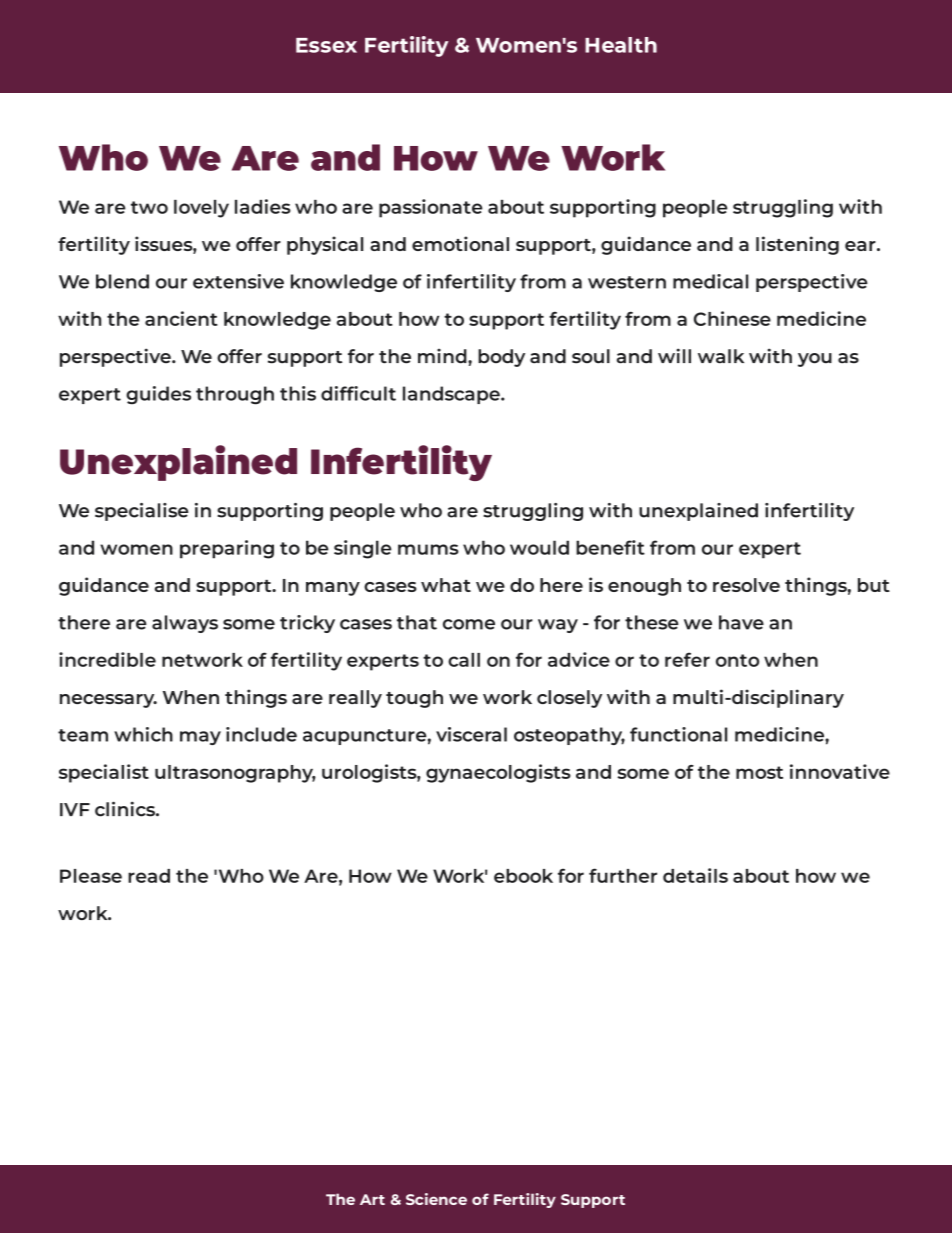 This page has height=1233, width=952. I want to click on Art, so click(372, 1199).
